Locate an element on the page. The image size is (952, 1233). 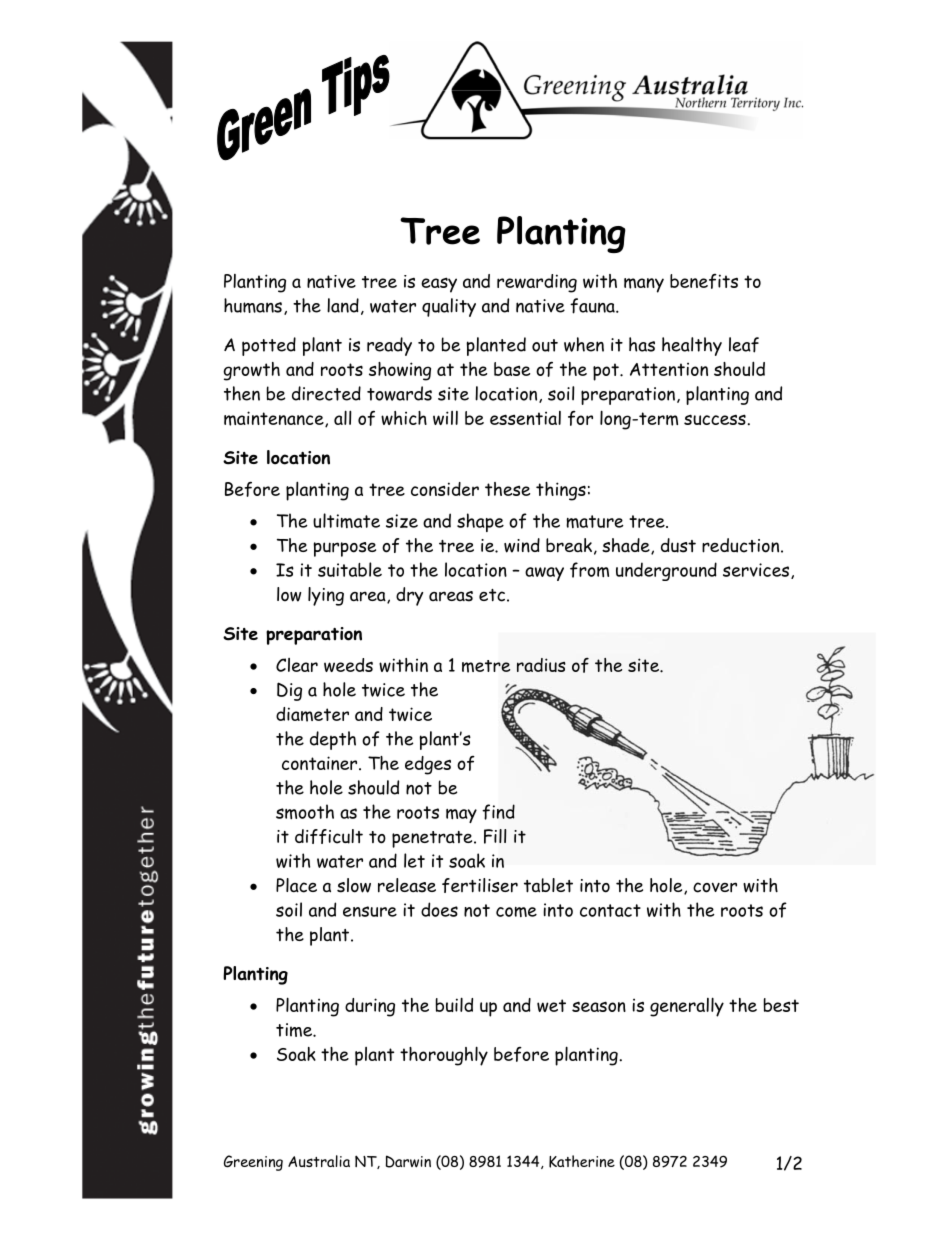
cover is located at coordinates (715, 887).
